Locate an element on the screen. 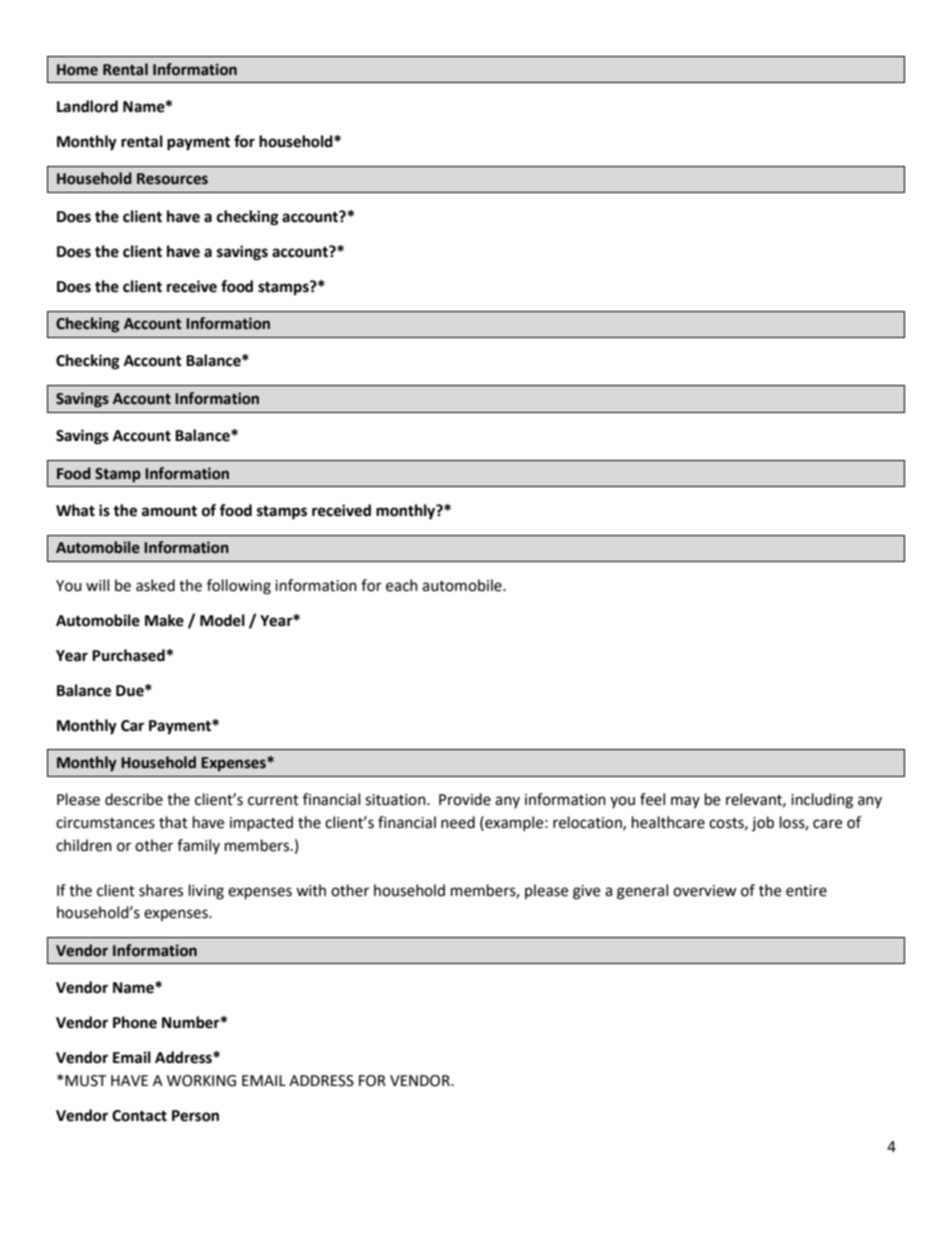  following is located at coordinates (239, 587).
